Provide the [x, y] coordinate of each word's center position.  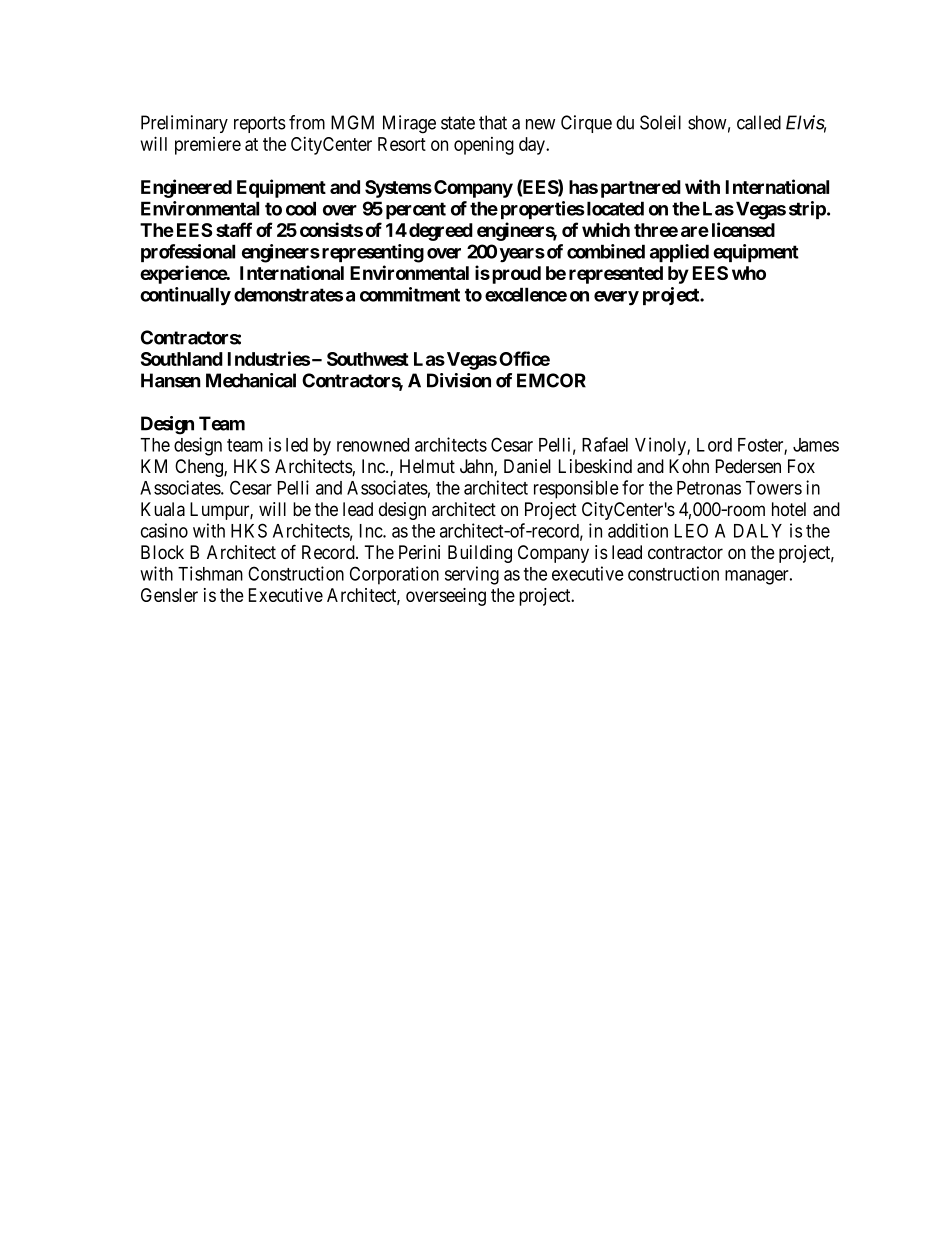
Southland [182, 359]
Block [162, 552]
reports [260, 124]
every [616, 298]
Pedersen [748, 466]
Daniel [527, 466]
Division [459, 380]
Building [480, 554]
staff [234, 229]
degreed [441, 232]
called [759, 122]
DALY [758, 531]
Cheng [200, 468]
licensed [743, 229]
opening [484, 146]
